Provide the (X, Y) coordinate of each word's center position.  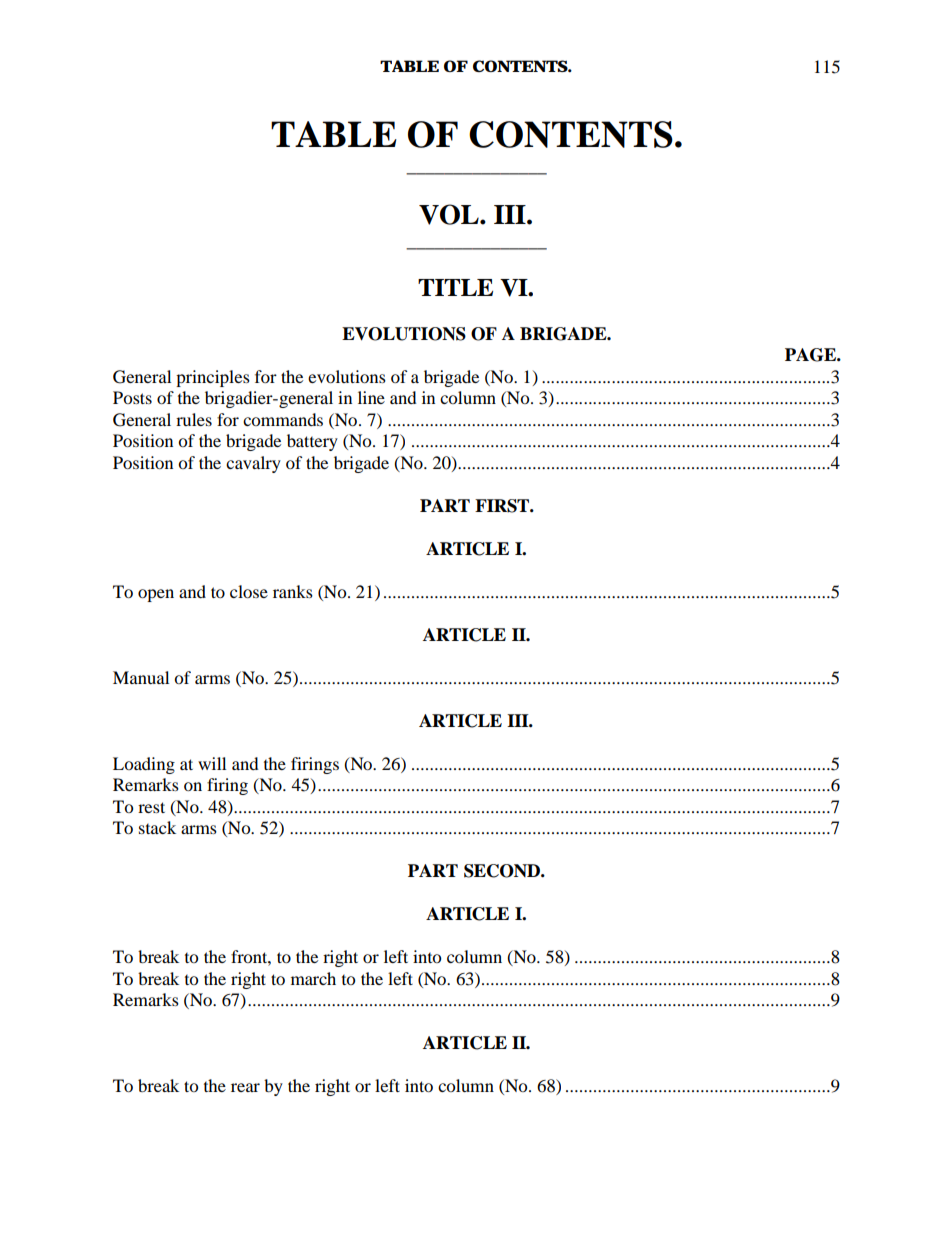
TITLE (455, 287)
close (249, 591)
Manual (141, 677)
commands (283, 419)
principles (213, 378)
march (313, 978)
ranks (293, 591)
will (212, 763)
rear (245, 1087)
